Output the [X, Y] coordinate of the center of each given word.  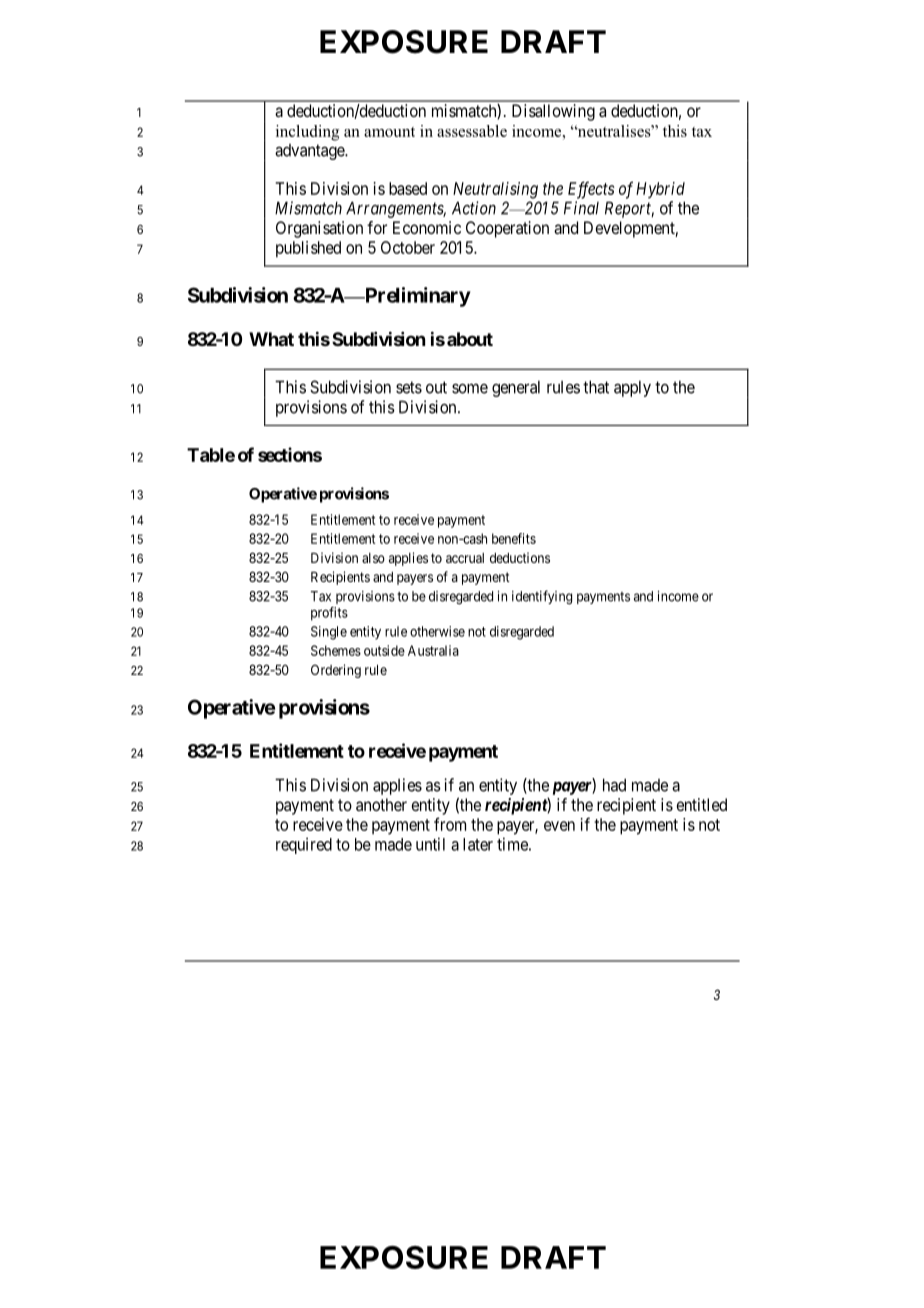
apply [632, 388]
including [307, 133]
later [478, 844]
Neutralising [495, 190]
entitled [701, 804]
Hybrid [660, 190]
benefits [514, 538]
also [373, 558]
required [304, 845]
